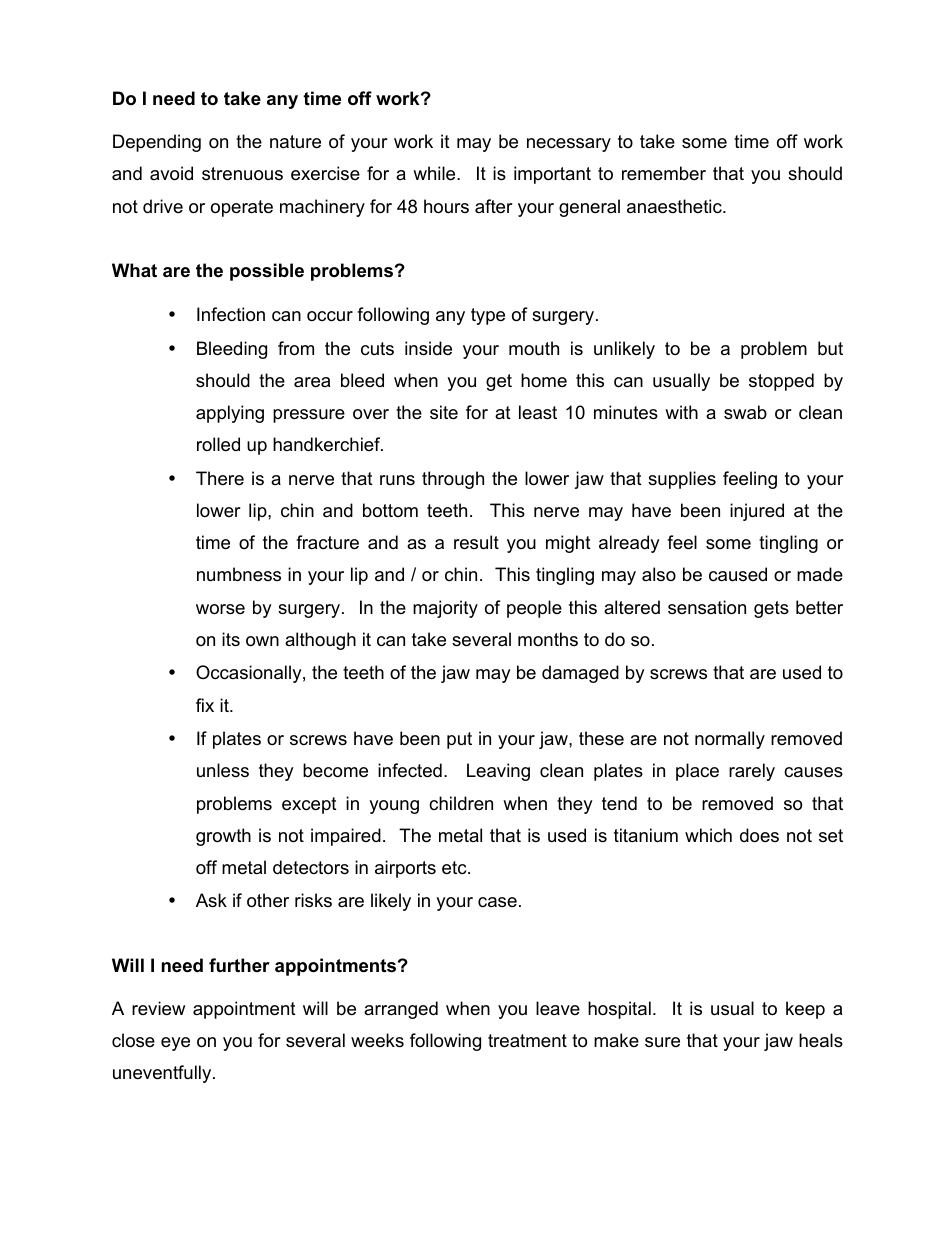 This image has height=1233, width=952. Describe the element at coordinates (435, 173) in the image. I see `while` at that location.
